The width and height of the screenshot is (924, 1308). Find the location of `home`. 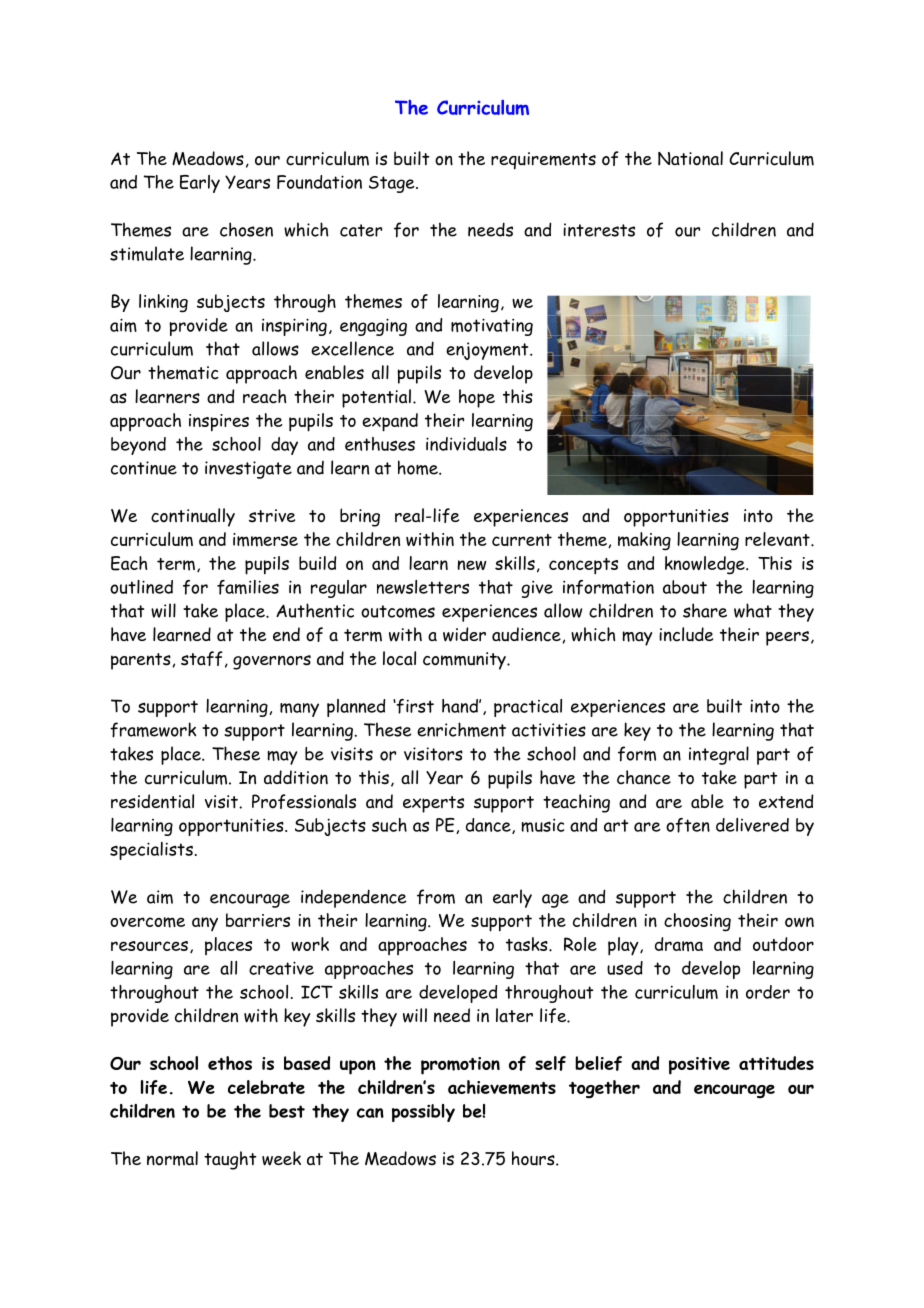

home is located at coordinates (419, 467).
